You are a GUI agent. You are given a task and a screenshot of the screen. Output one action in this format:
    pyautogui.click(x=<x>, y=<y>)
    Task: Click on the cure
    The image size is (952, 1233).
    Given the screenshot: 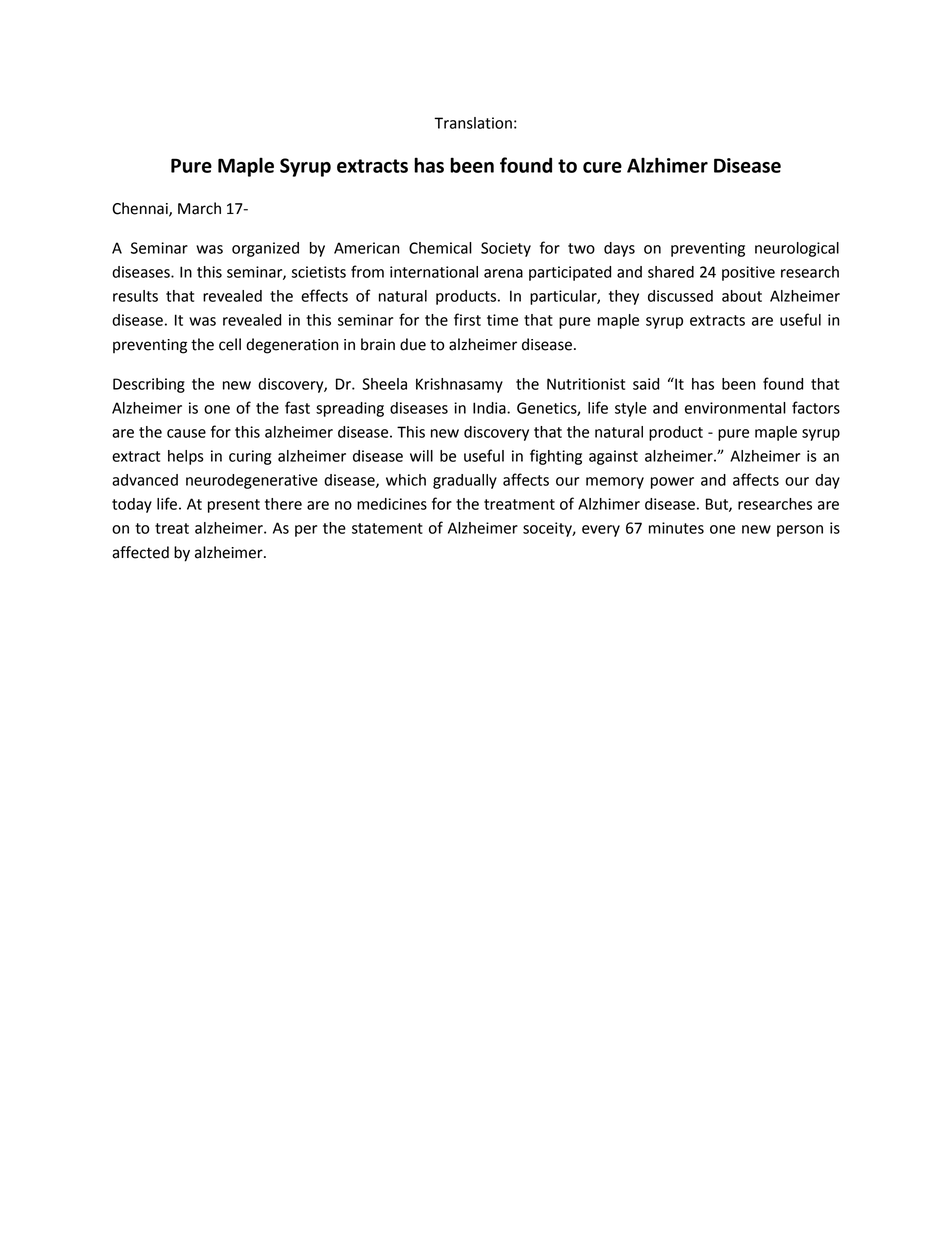 What is the action you would take?
    pyautogui.click(x=602, y=167)
